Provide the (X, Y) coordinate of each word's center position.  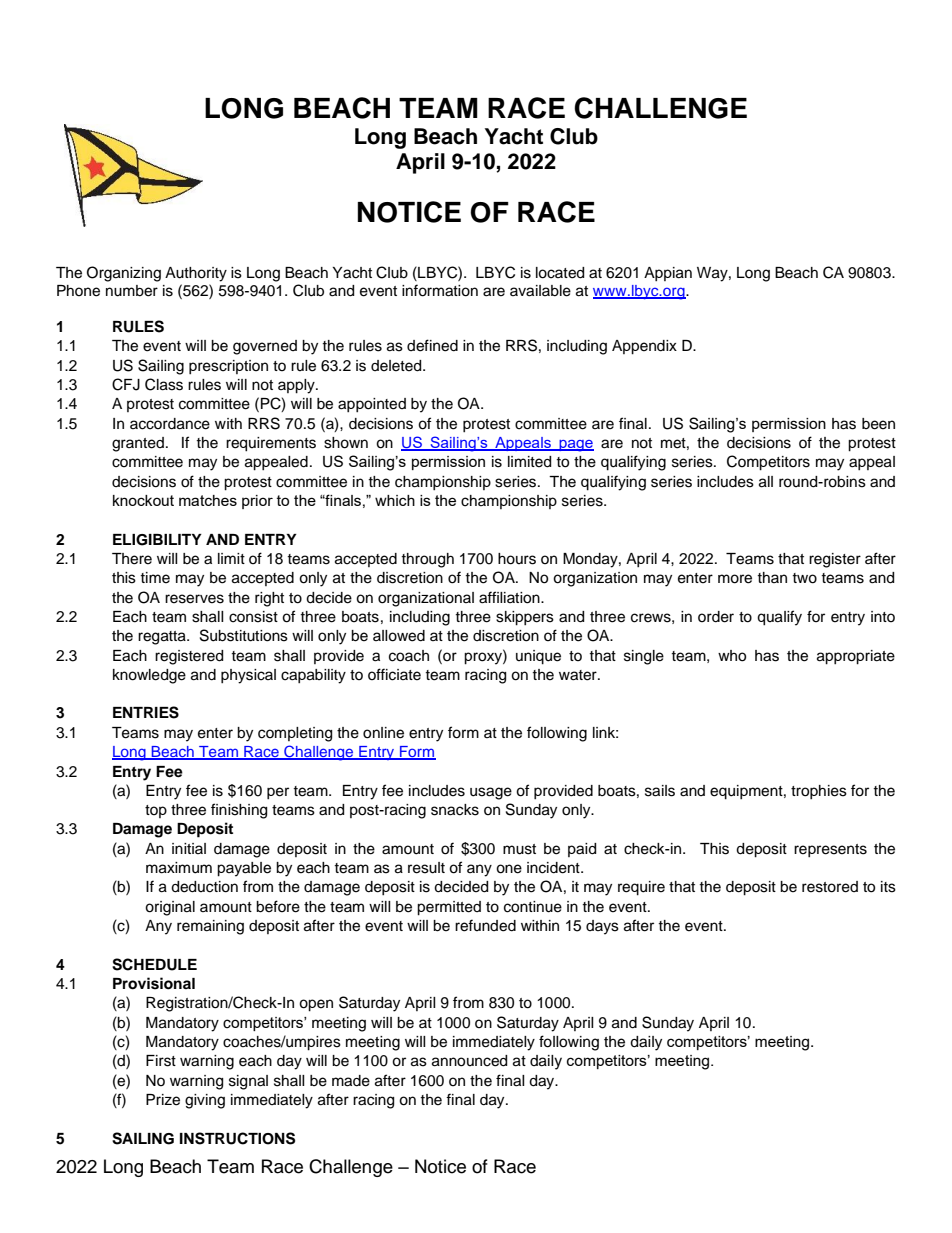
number (132, 291)
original (170, 908)
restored (830, 887)
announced (469, 1061)
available (540, 291)
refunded (485, 925)
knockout (143, 500)
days (602, 927)
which (395, 500)
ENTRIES (146, 712)
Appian (668, 274)
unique (538, 657)
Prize (163, 1100)
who (732, 656)
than (772, 577)
